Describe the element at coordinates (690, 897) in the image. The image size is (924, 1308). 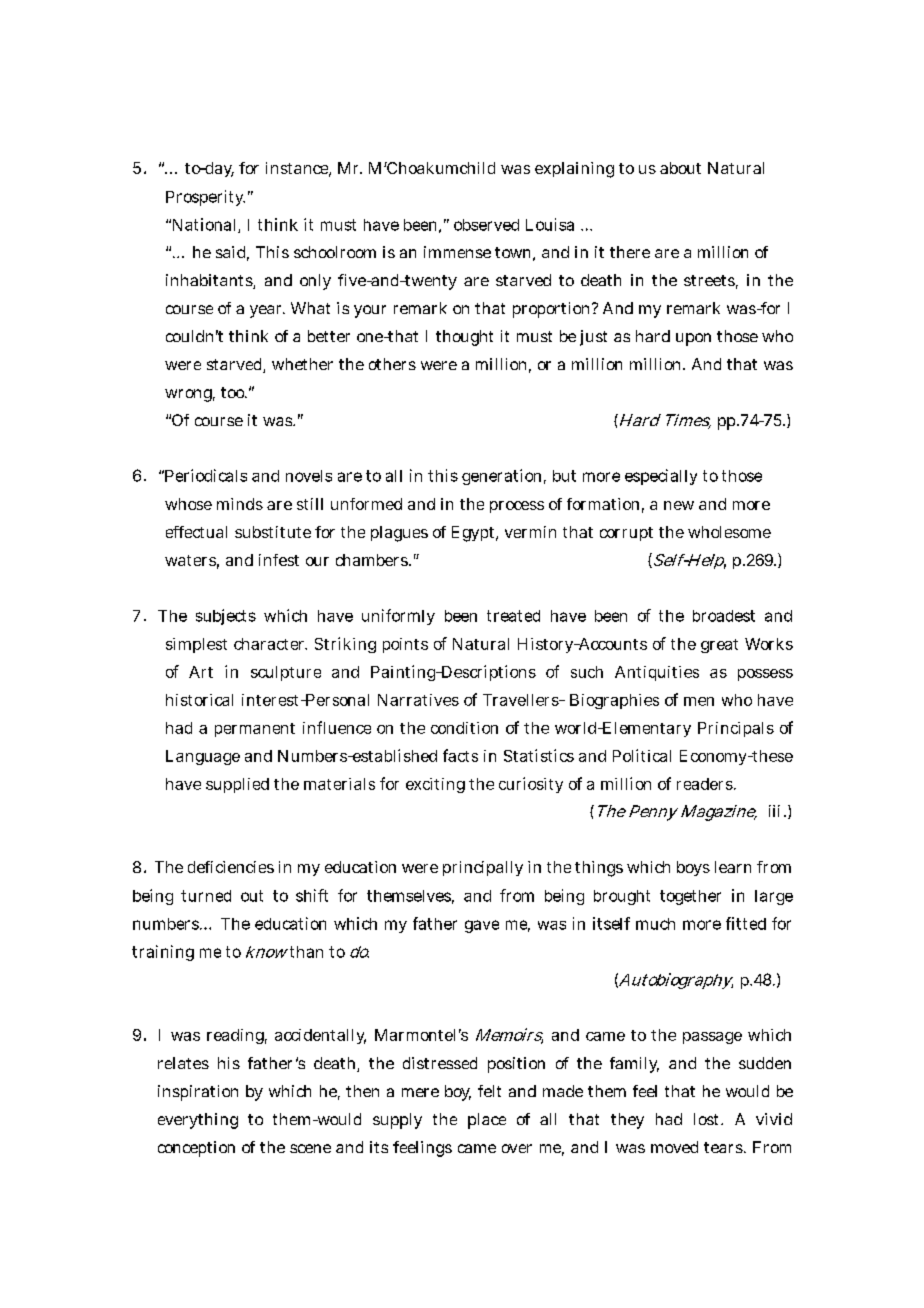
I see `together` at that location.
